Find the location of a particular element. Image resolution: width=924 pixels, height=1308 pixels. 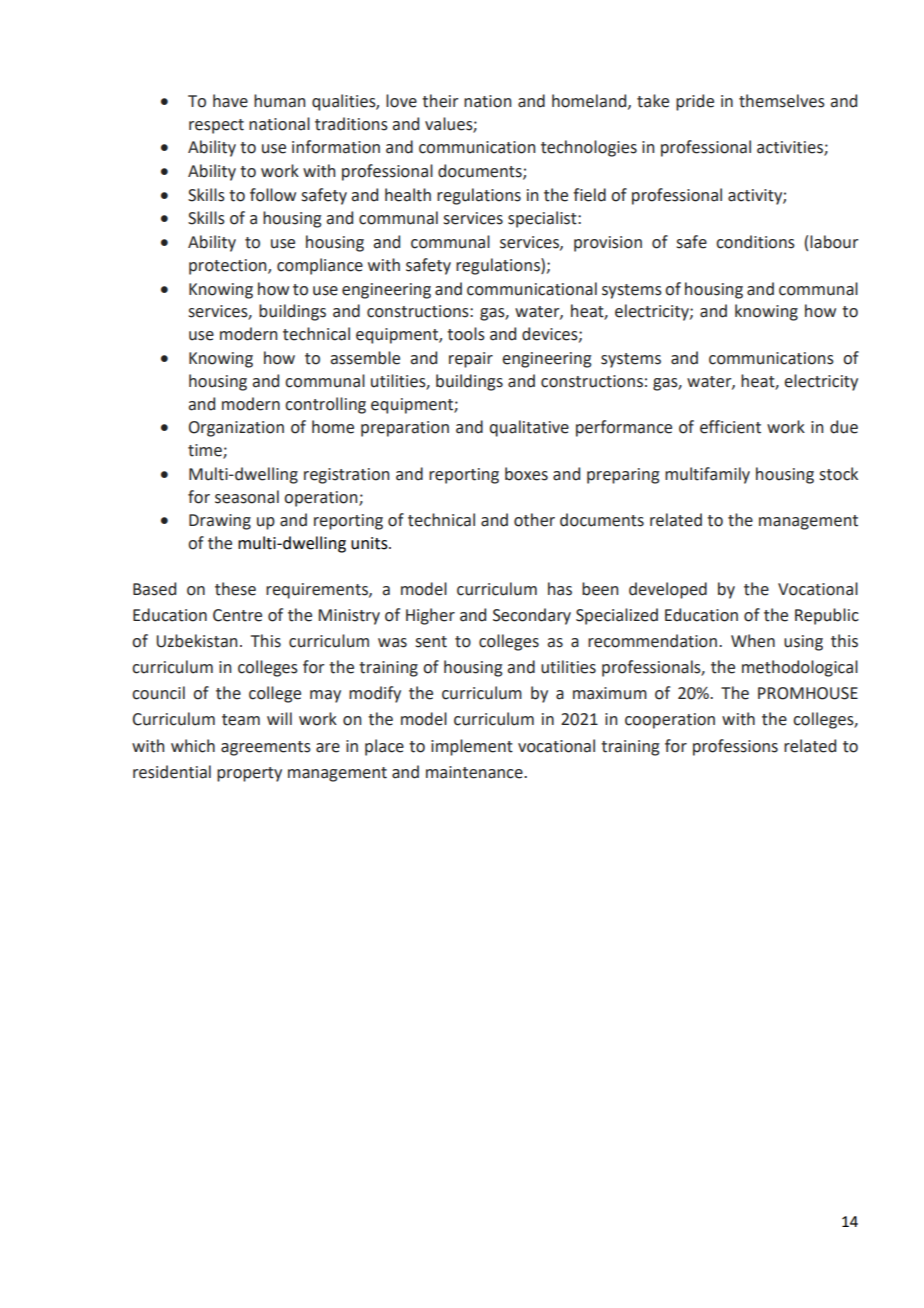

conditions is located at coordinates (755, 242).
